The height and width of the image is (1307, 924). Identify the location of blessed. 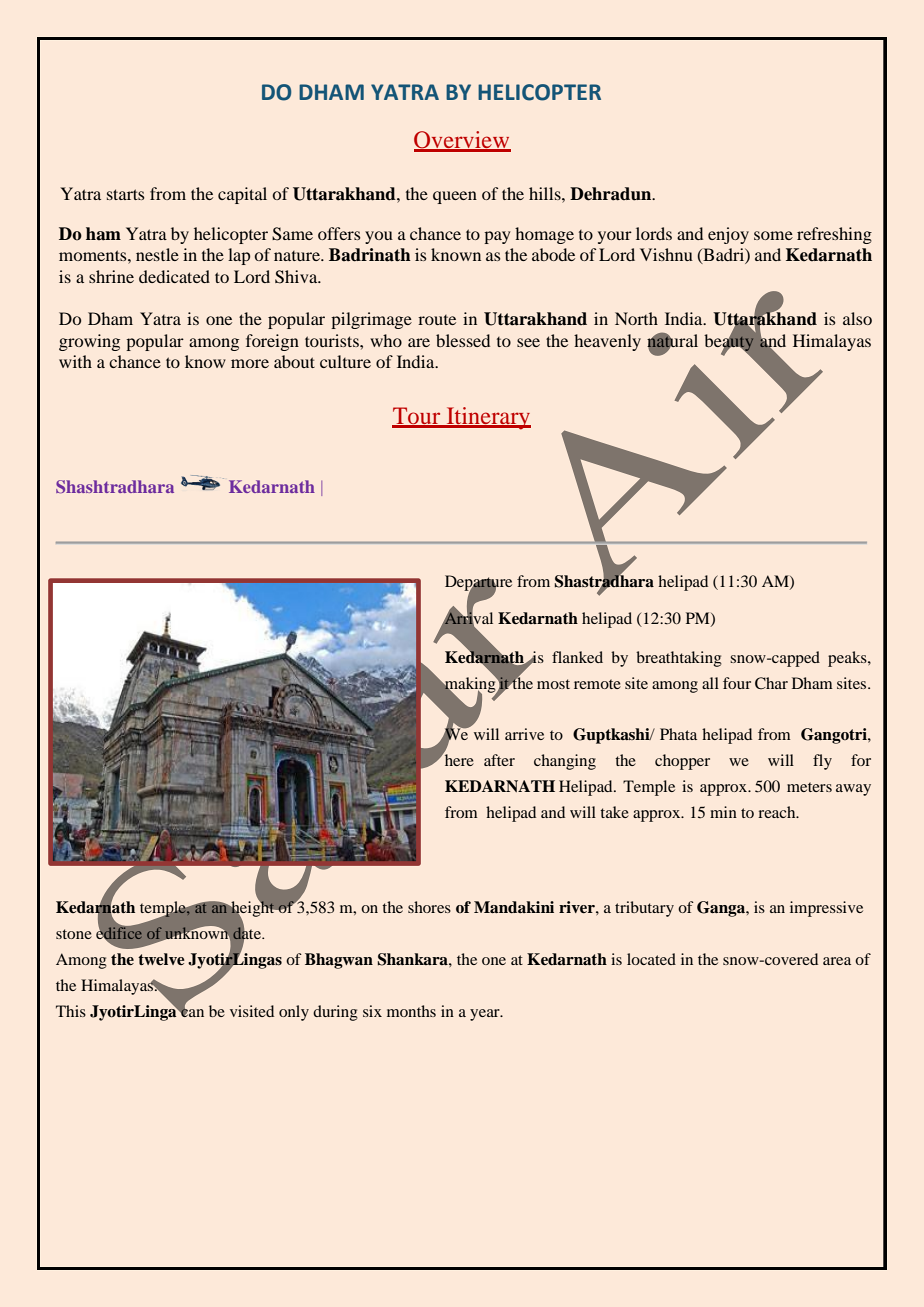
(463, 340).
